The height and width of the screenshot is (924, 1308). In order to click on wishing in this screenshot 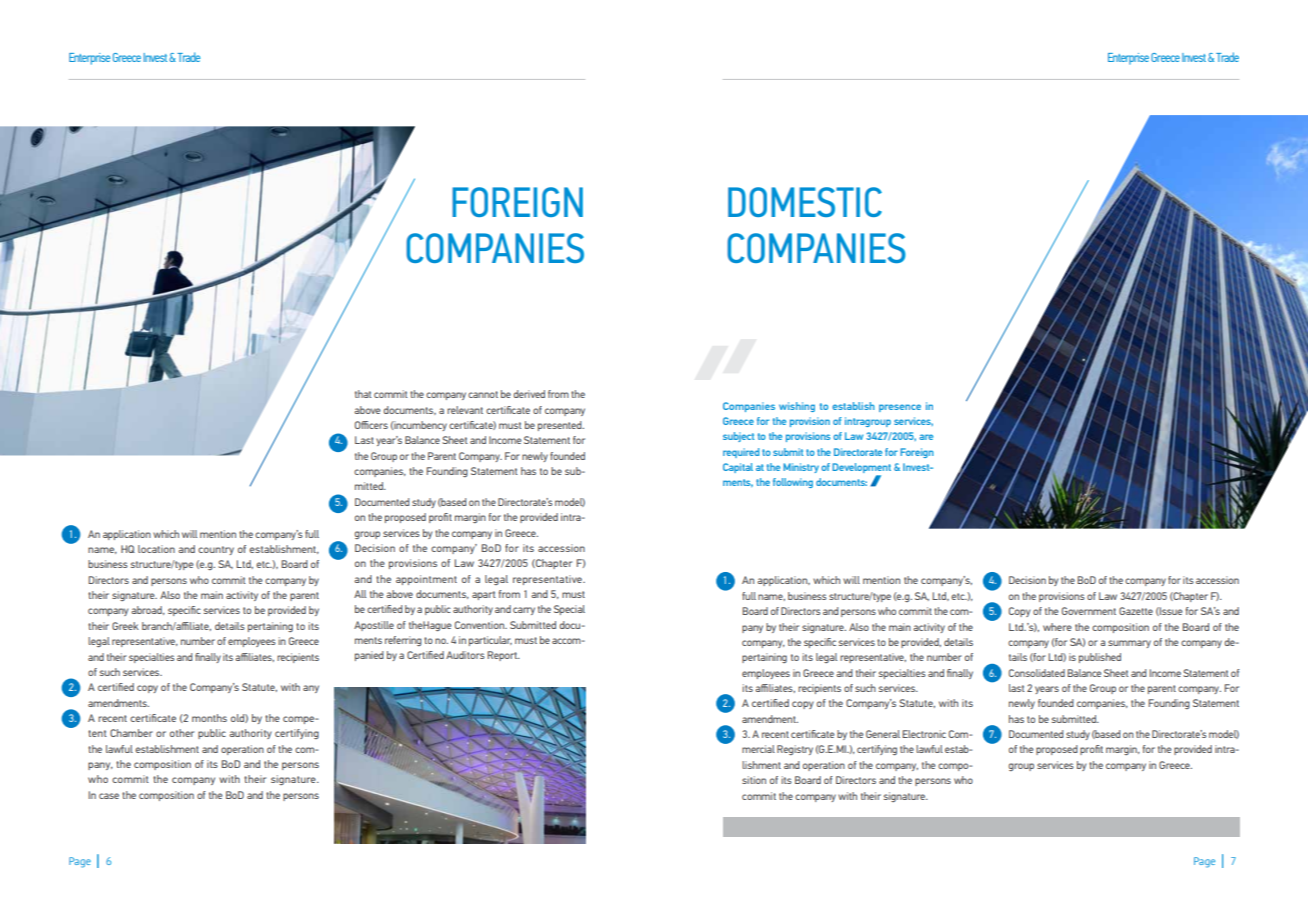, I will do `click(797, 407)`.
